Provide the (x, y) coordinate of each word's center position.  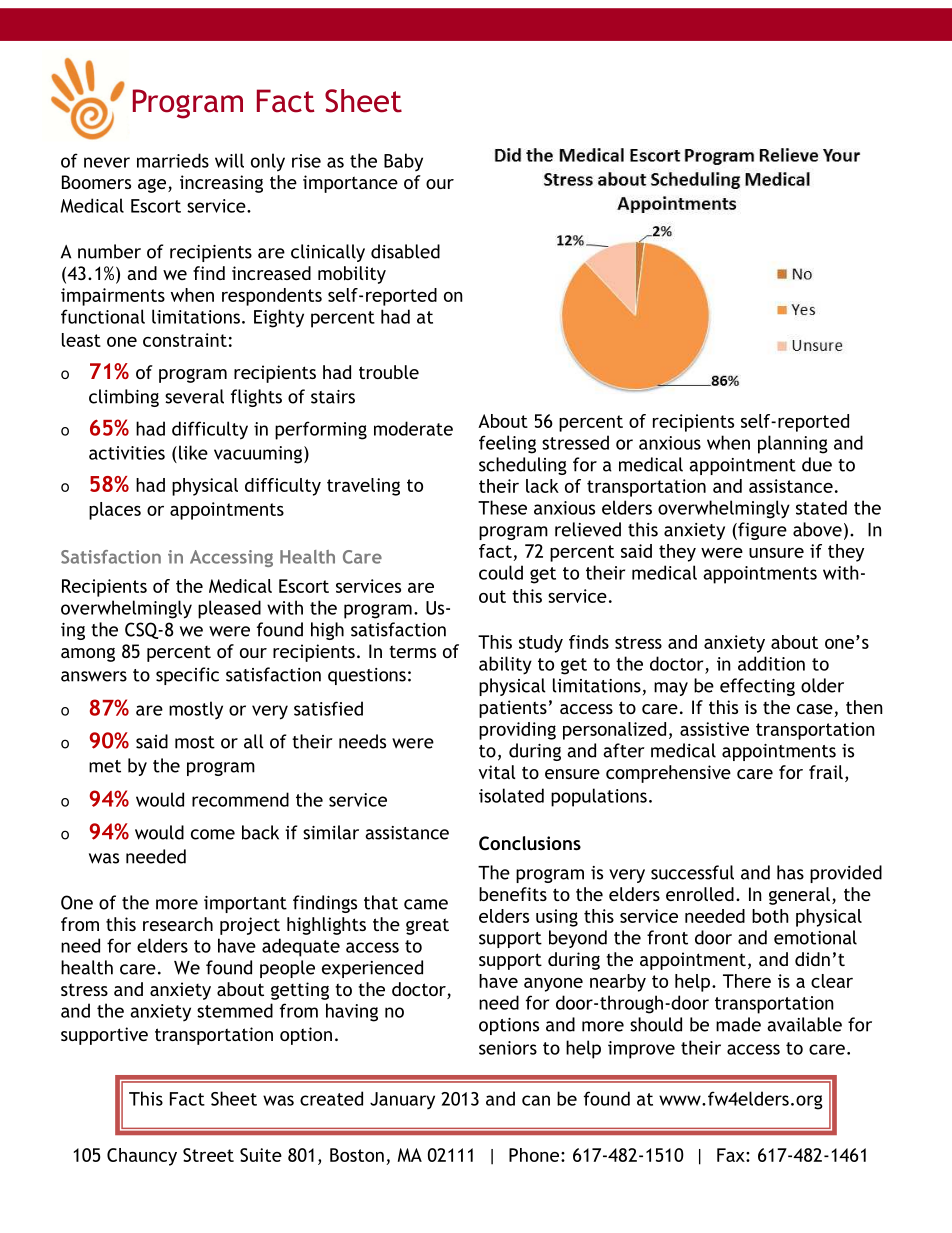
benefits (513, 894)
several (194, 396)
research (178, 924)
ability (505, 665)
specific (187, 676)
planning (793, 444)
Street (208, 1155)
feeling (507, 444)
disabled (405, 251)
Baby (403, 162)
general (799, 896)
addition (771, 663)
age (152, 186)
